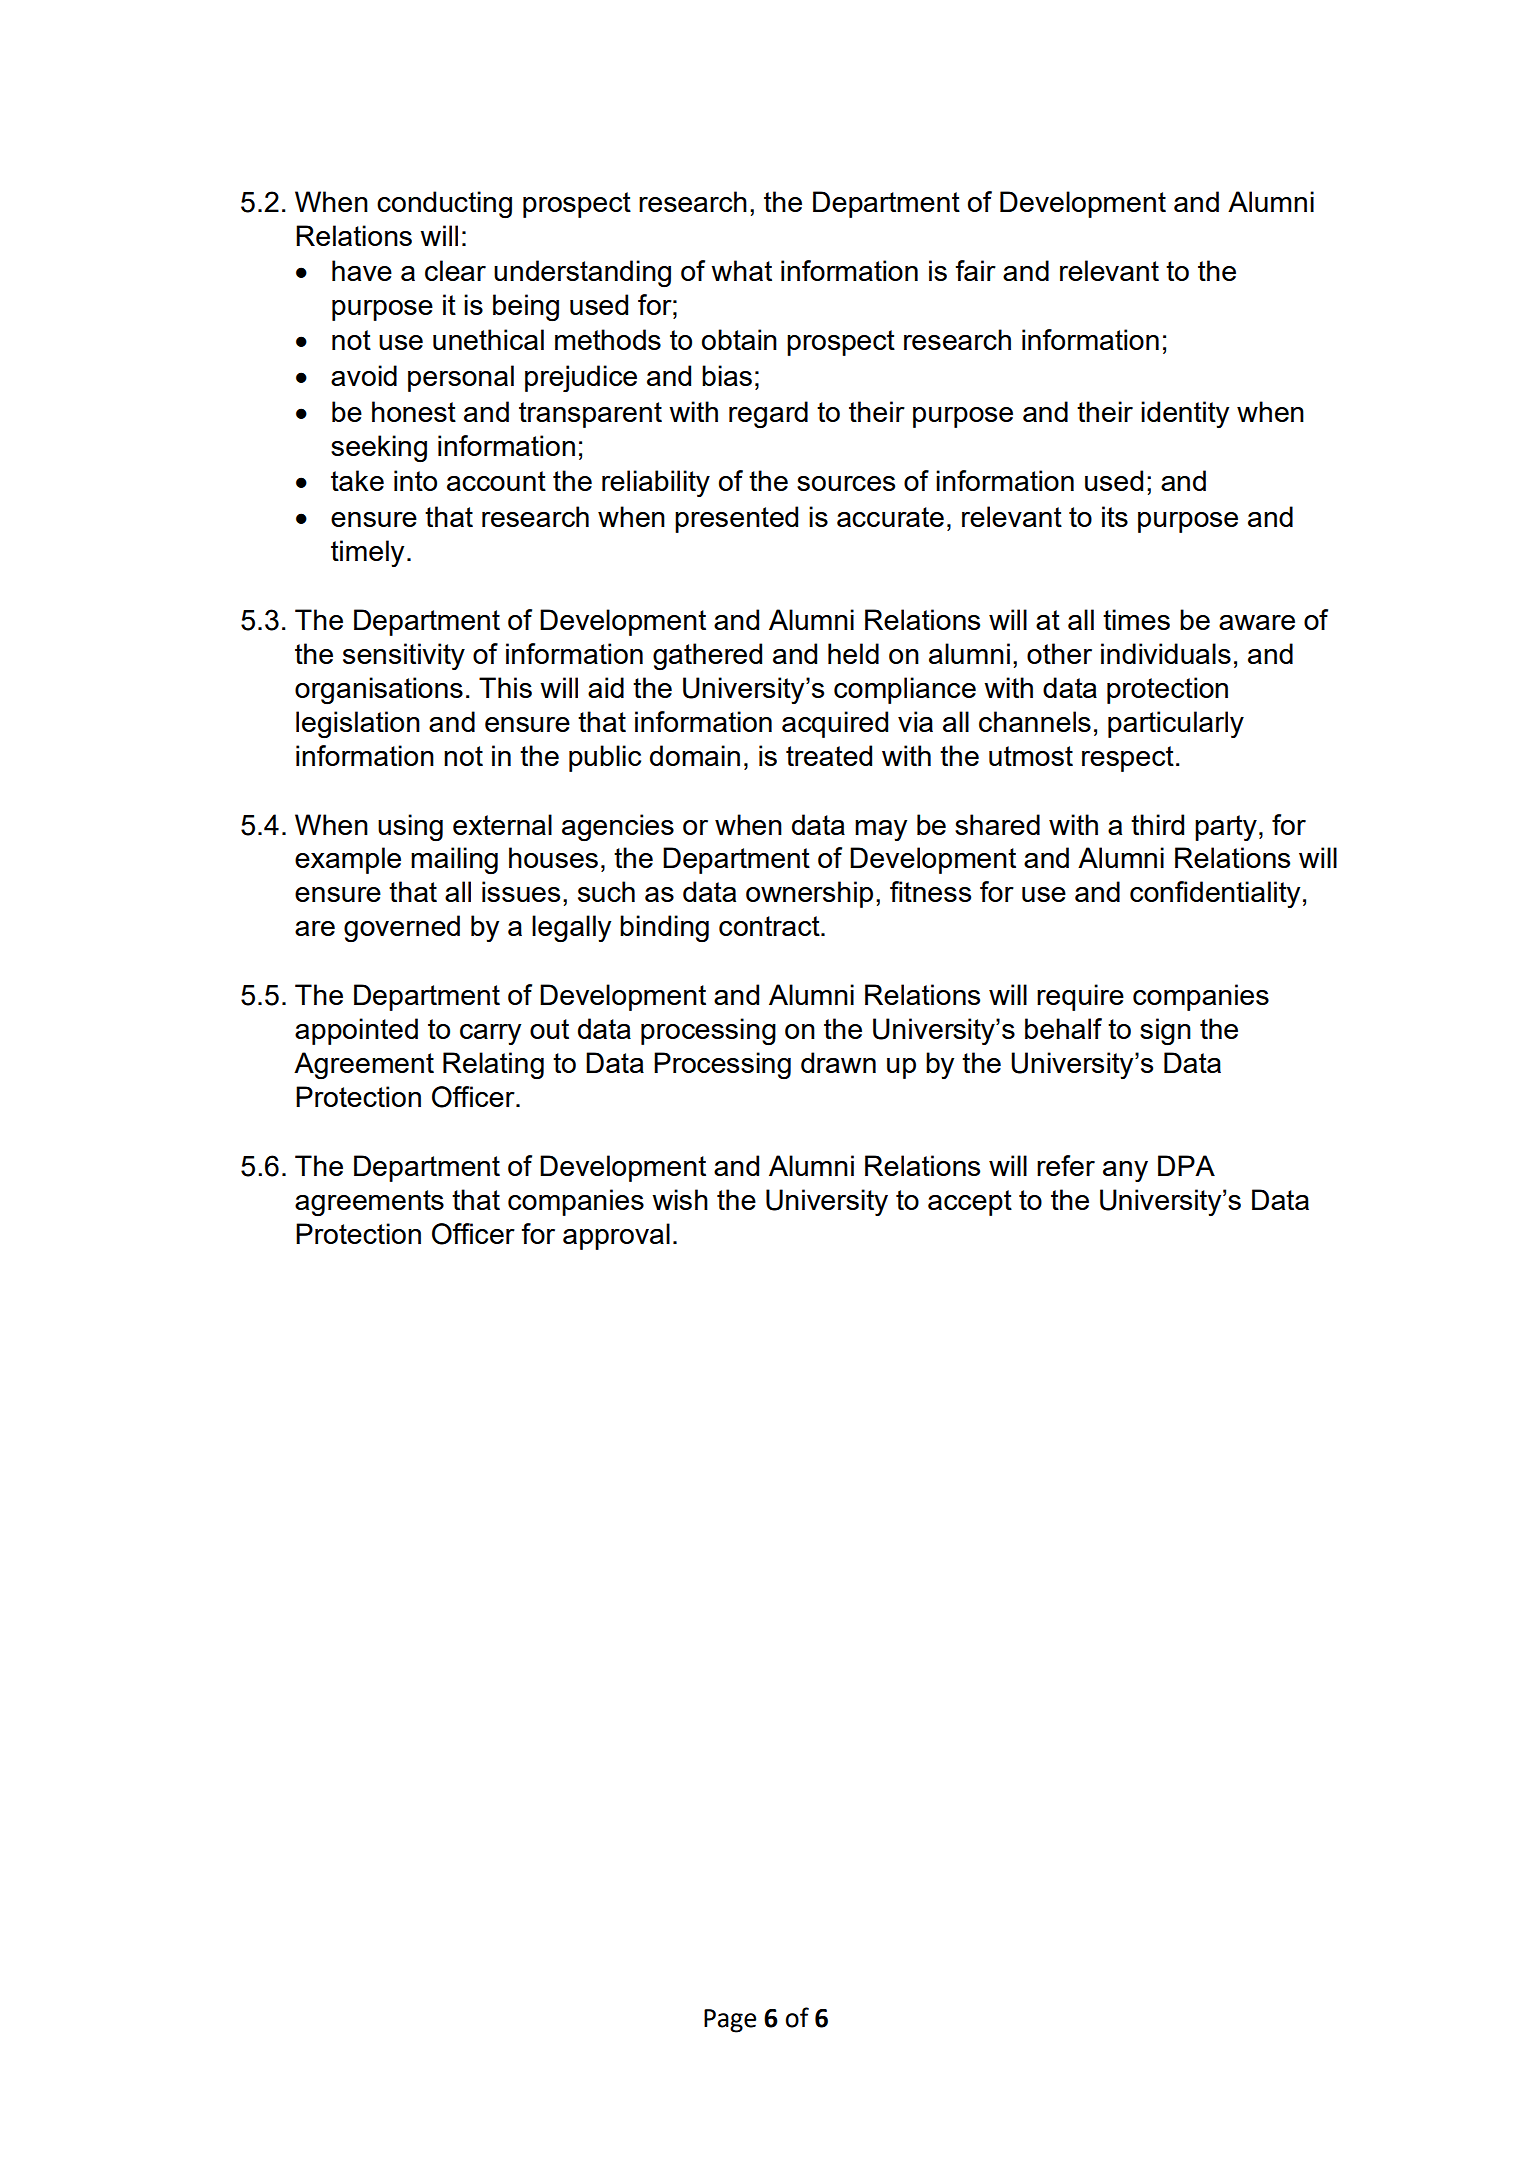 The image size is (1532, 2166). What do you see at coordinates (455, 270) in the page?
I see `clear` at bounding box center [455, 270].
